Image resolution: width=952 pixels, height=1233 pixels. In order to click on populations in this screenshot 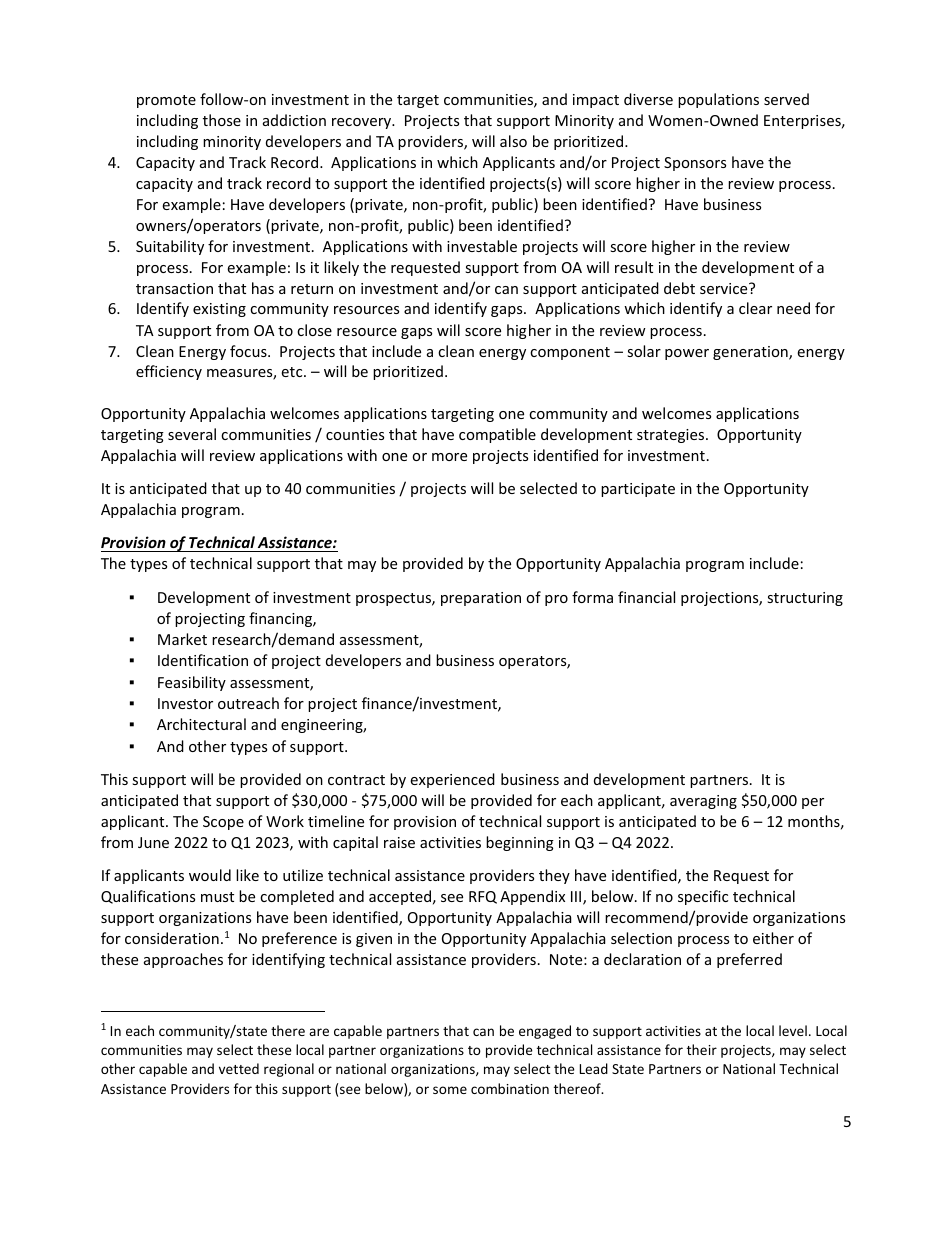, I will do `click(718, 100)`.
